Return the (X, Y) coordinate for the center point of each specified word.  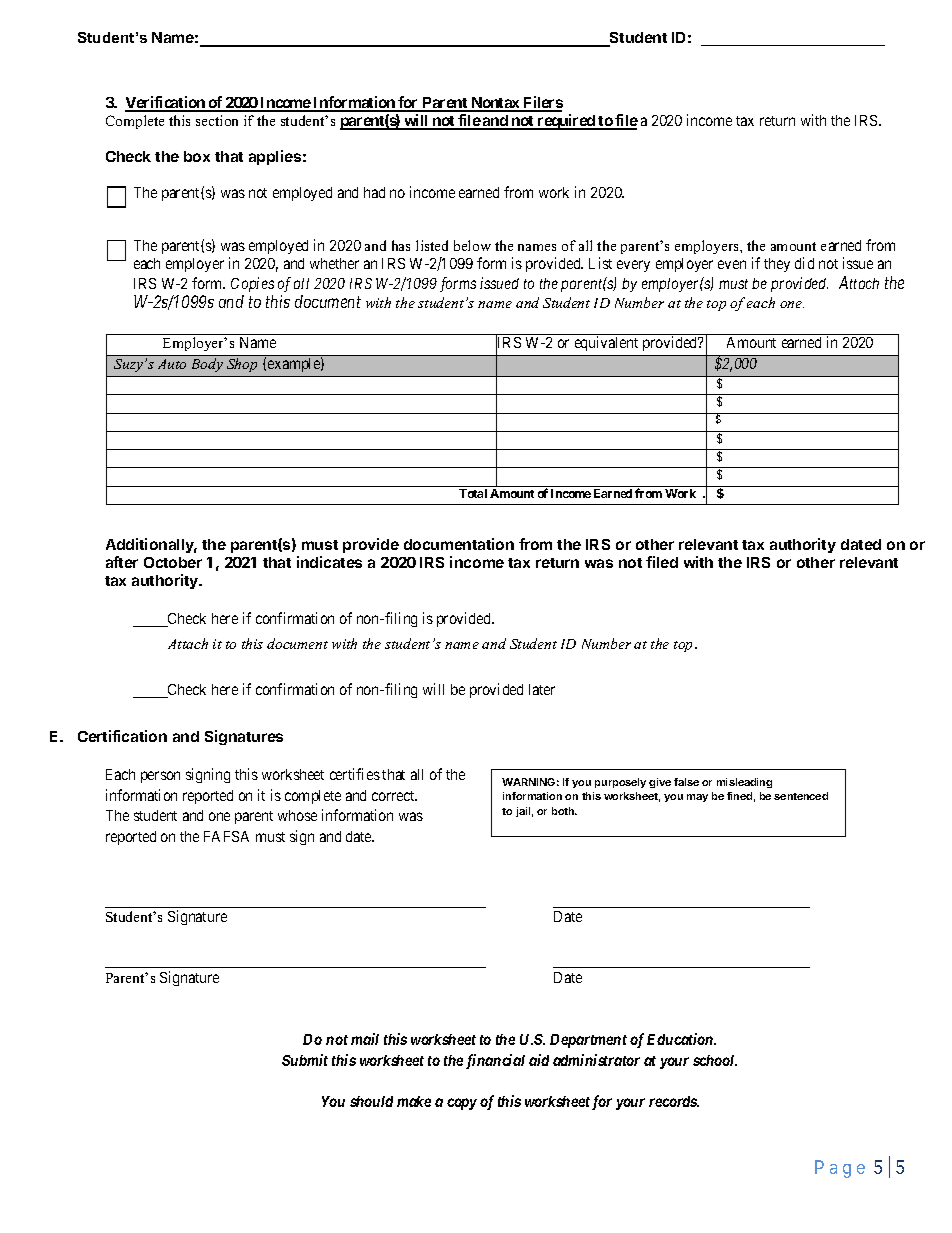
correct (394, 796)
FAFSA (226, 836)
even (732, 264)
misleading (744, 783)
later (542, 689)
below (472, 245)
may (697, 798)
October (173, 562)
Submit (305, 1060)
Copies (252, 284)
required (566, 122)
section (217, 120)
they (777, 265)
